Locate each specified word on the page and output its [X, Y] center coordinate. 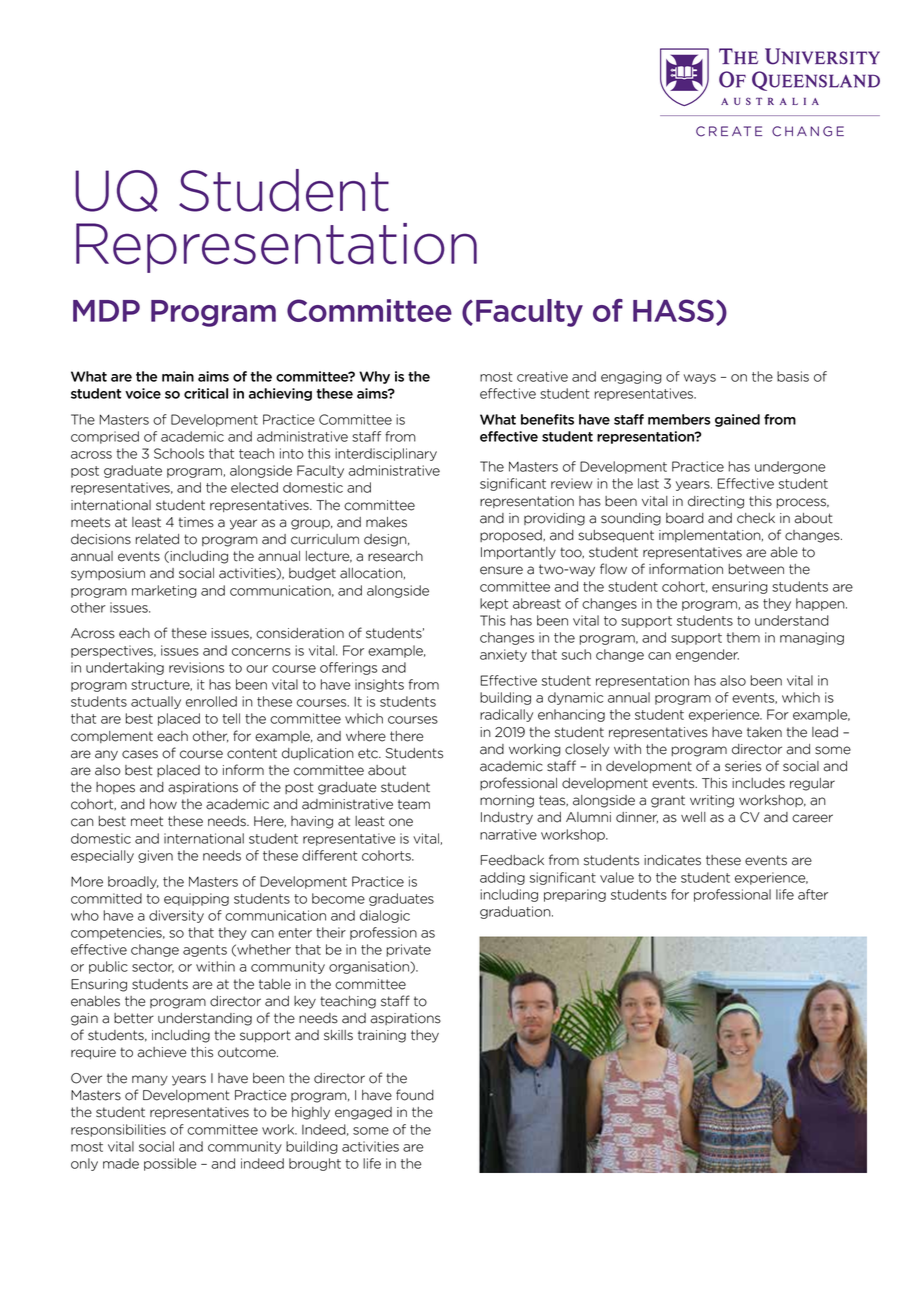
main [178, 376]
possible [170, 1164]
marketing [164, 591]
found [415, 1095]
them [743, 637]
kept [494, 604]
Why [374, 377]
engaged [363, 1113]
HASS [673, 310]
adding [502, 878]
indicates [672, 860]
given [155, 856]
